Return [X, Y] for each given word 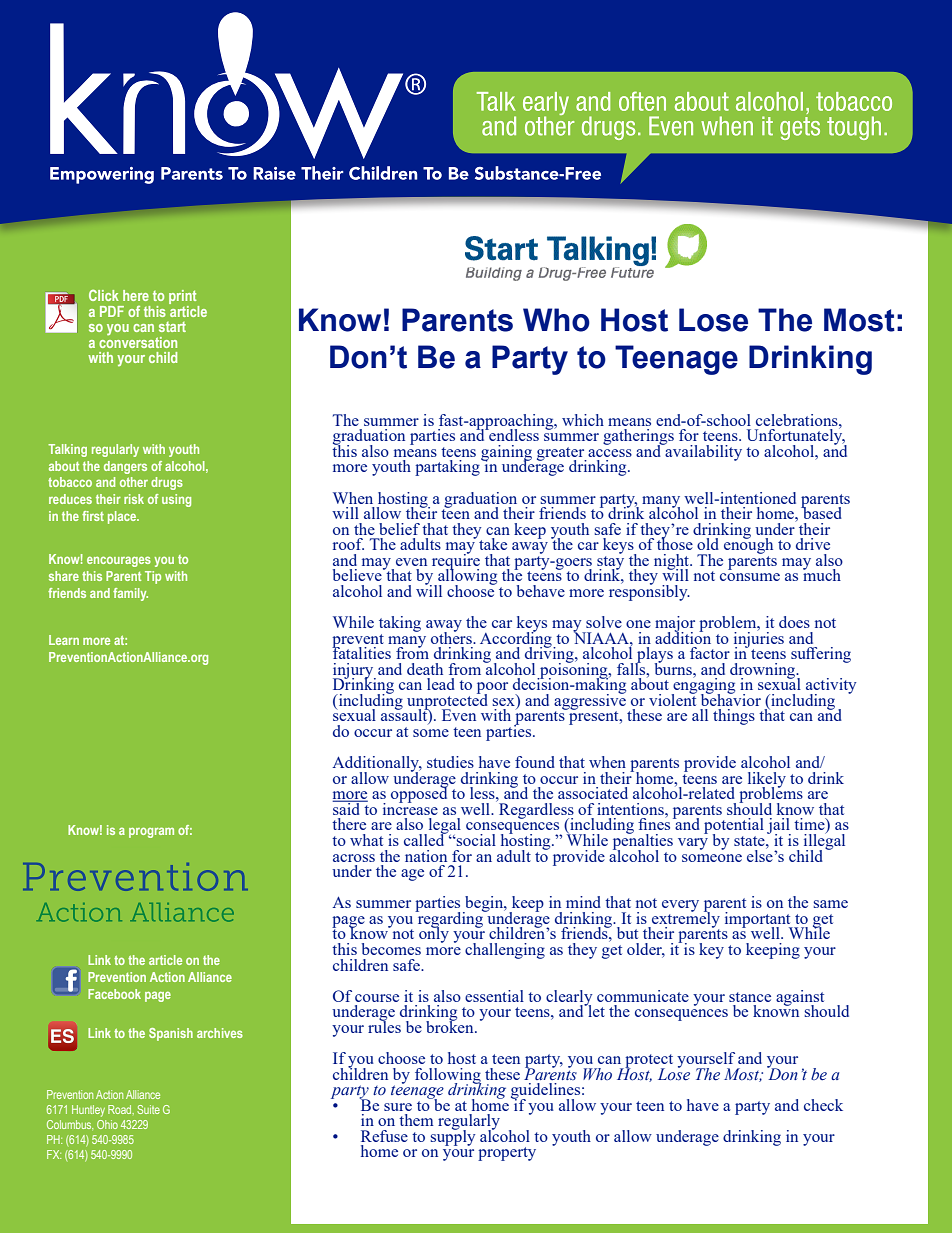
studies [450, 762]
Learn [64, 640]
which [583, 420]
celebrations [798, 420]
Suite [148, 1109]
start [172, 327]
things [734, 717]
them [416, 1120]
